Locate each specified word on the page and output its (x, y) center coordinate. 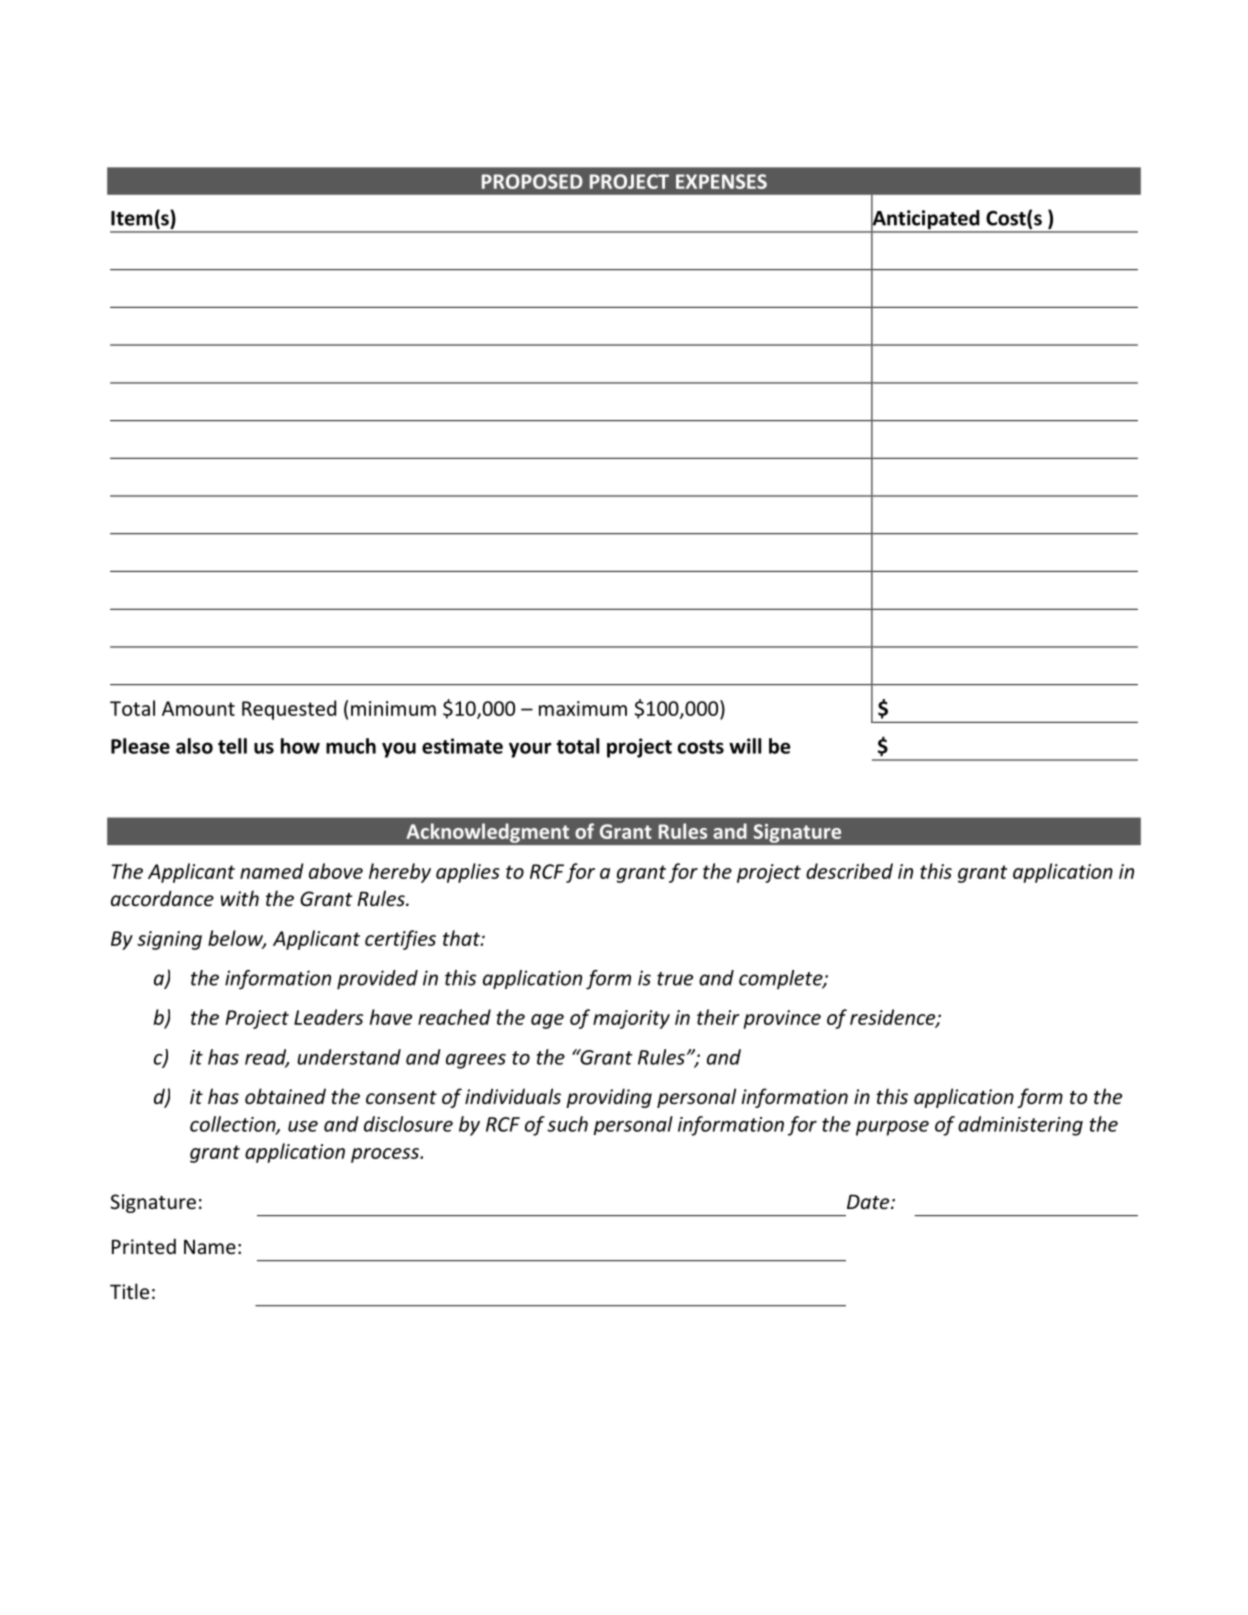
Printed (144, 1246)
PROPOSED (532, 181)
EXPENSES (721, 181)
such (567, 1124)
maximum (583, 708)
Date (869, 1201)
